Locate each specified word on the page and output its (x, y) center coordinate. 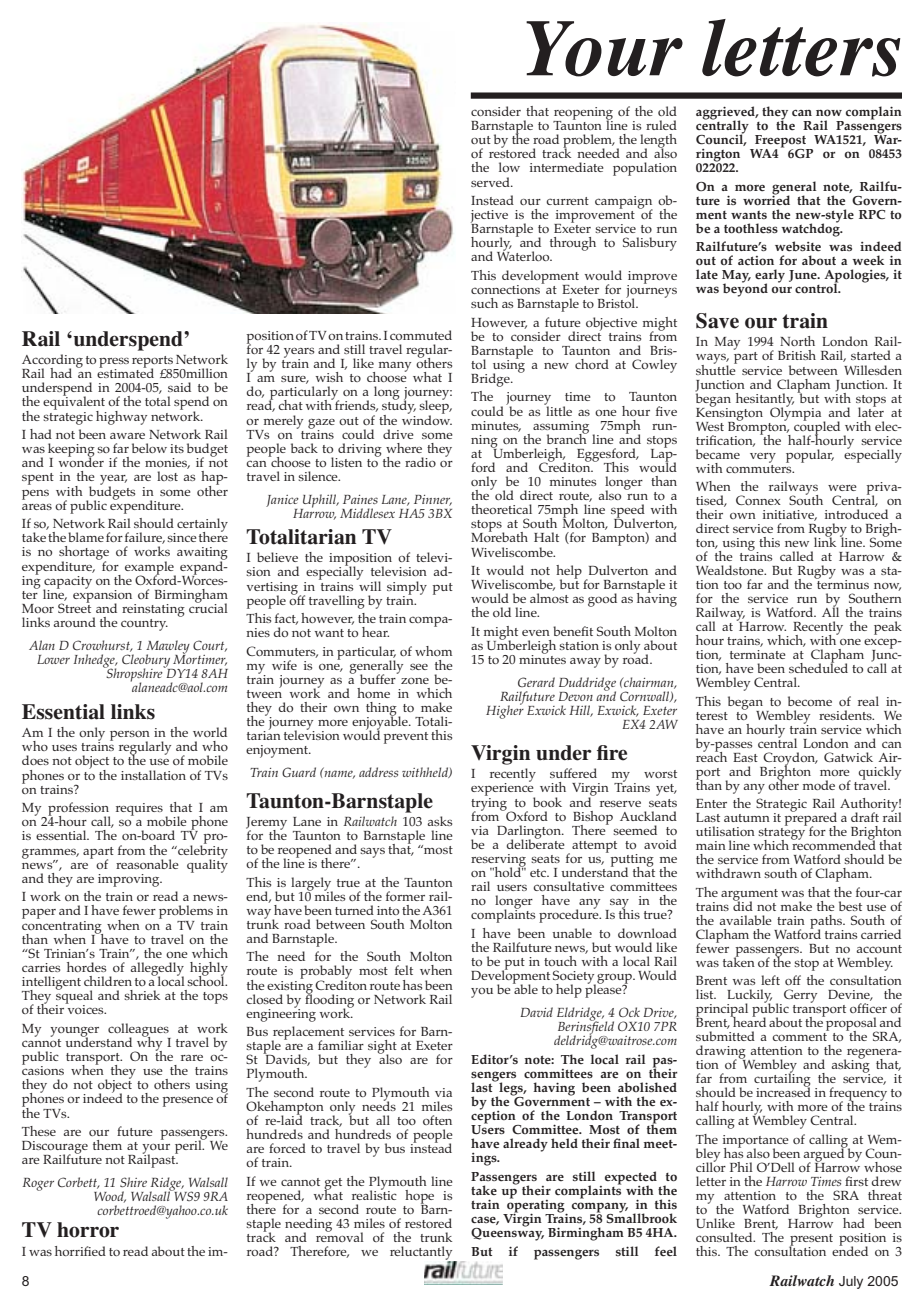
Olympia (797, 413)
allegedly (157, 970)
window (427, 418)
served (491, 182)
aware (127, 436)
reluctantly (422, 1254)
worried (766, 199)
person (130, 736)
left (770, 980)
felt (404, 970)
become (810, 701)
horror (88, 1230)
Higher (505, 711)
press (114, 363)
